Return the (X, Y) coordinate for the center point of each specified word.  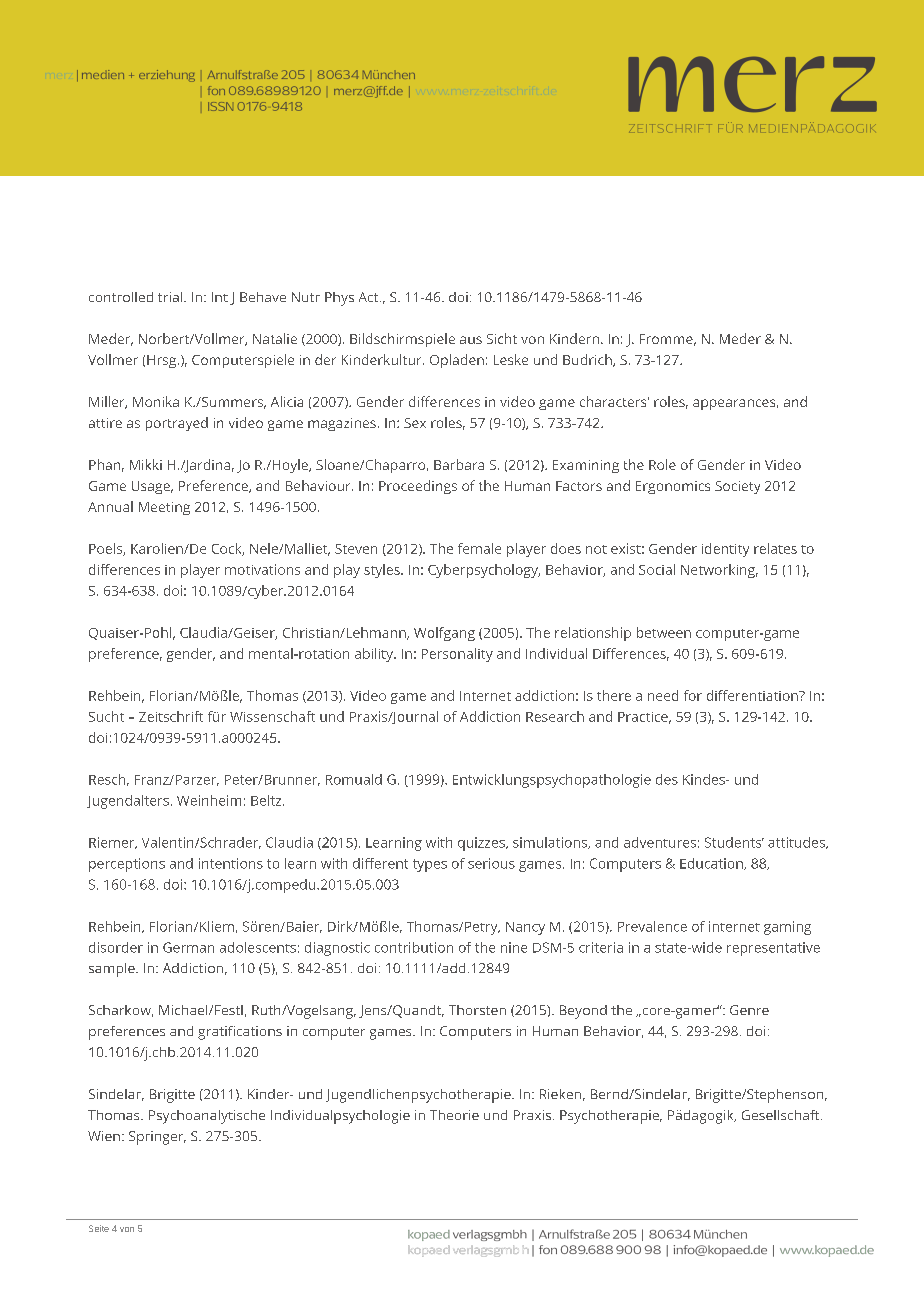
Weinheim (209, 800)
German (188, 947)
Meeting (164, 508)
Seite (99, 1228)
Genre (749, 1010)
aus (471, 340)
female (479, 548)
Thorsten (477, 1010)
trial (171, 297)
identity (725, 550)
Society (737, 487)
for (693, 695)
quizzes (482, 844)
